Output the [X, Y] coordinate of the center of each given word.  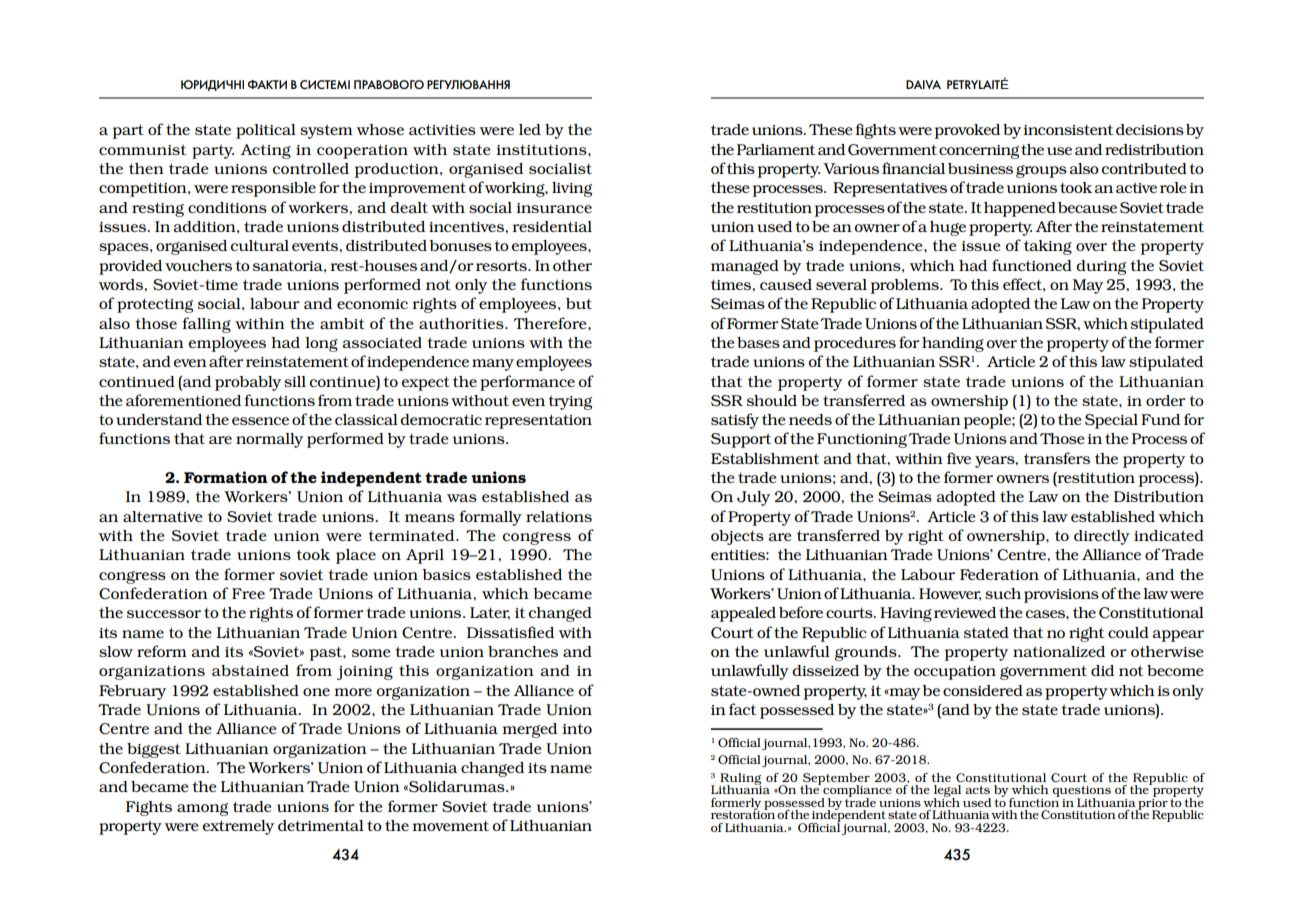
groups [1041, 171]
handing [953, 344]
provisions [1061, 596]
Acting [266, 151]
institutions [542, 149]
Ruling [740, 780]
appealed [743, 614]
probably [248, 383]
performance [527, 383]
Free [248, 593]
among [202, 809]
